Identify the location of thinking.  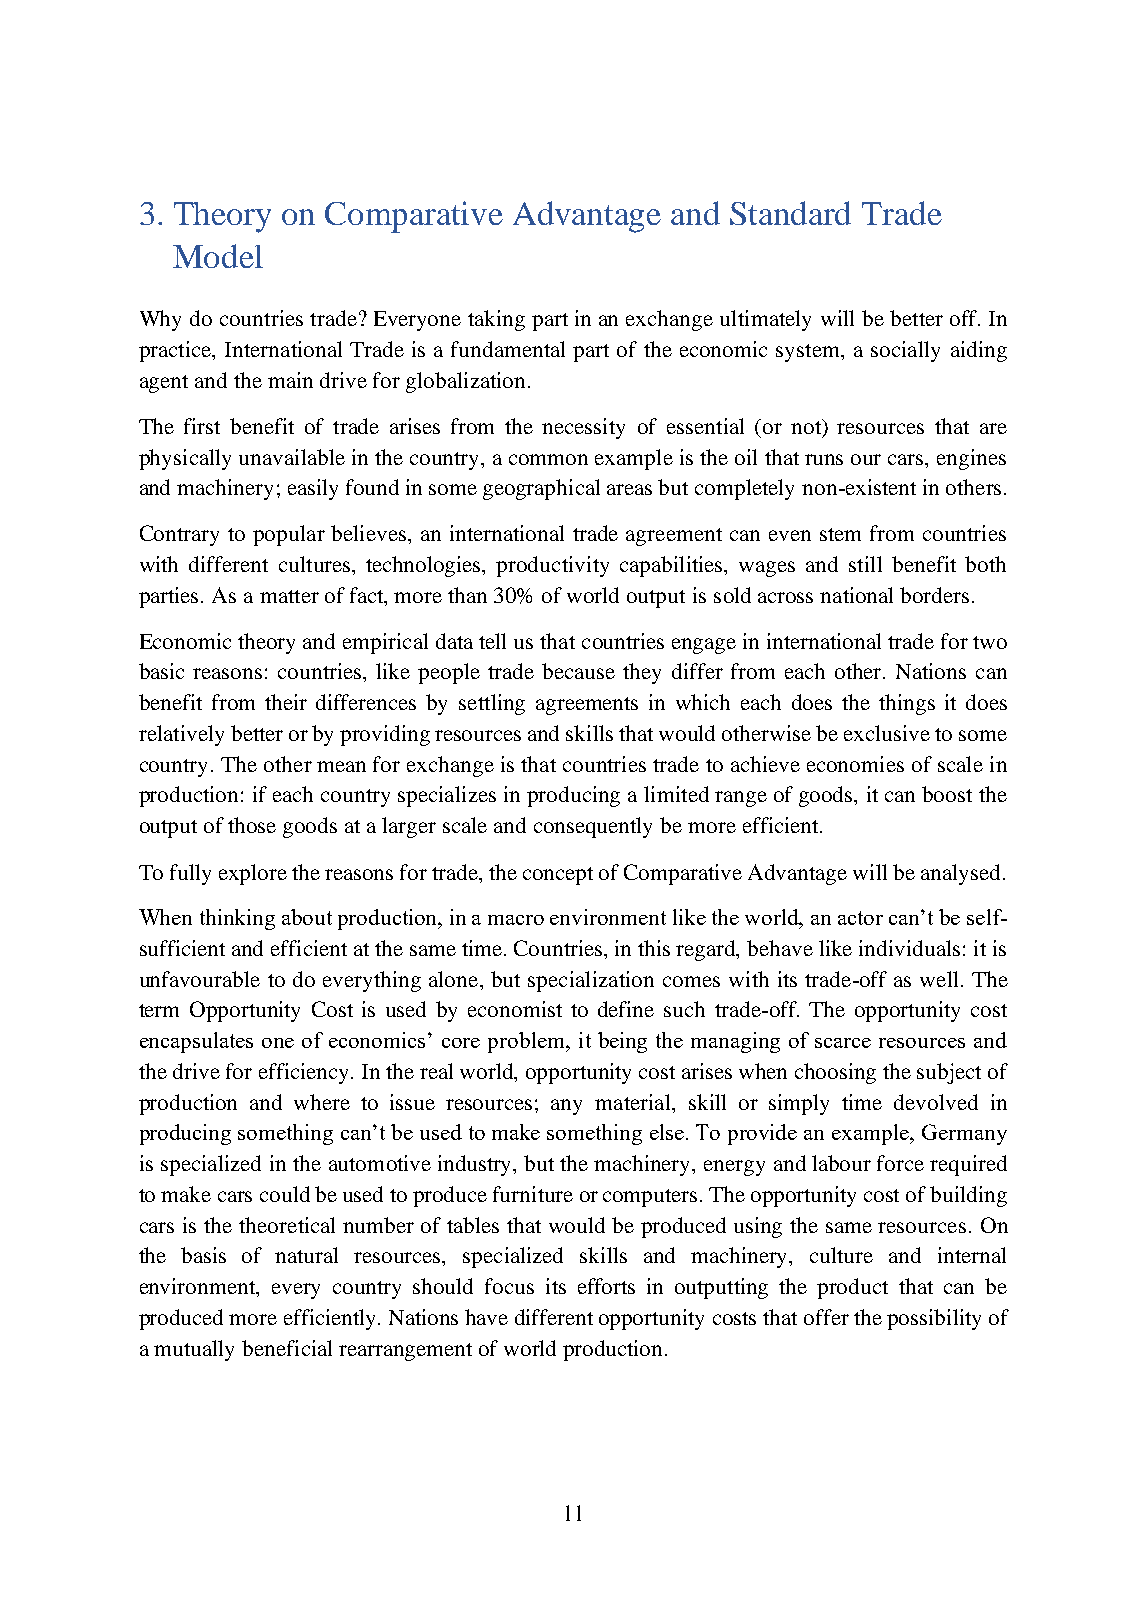
(237, 919).
